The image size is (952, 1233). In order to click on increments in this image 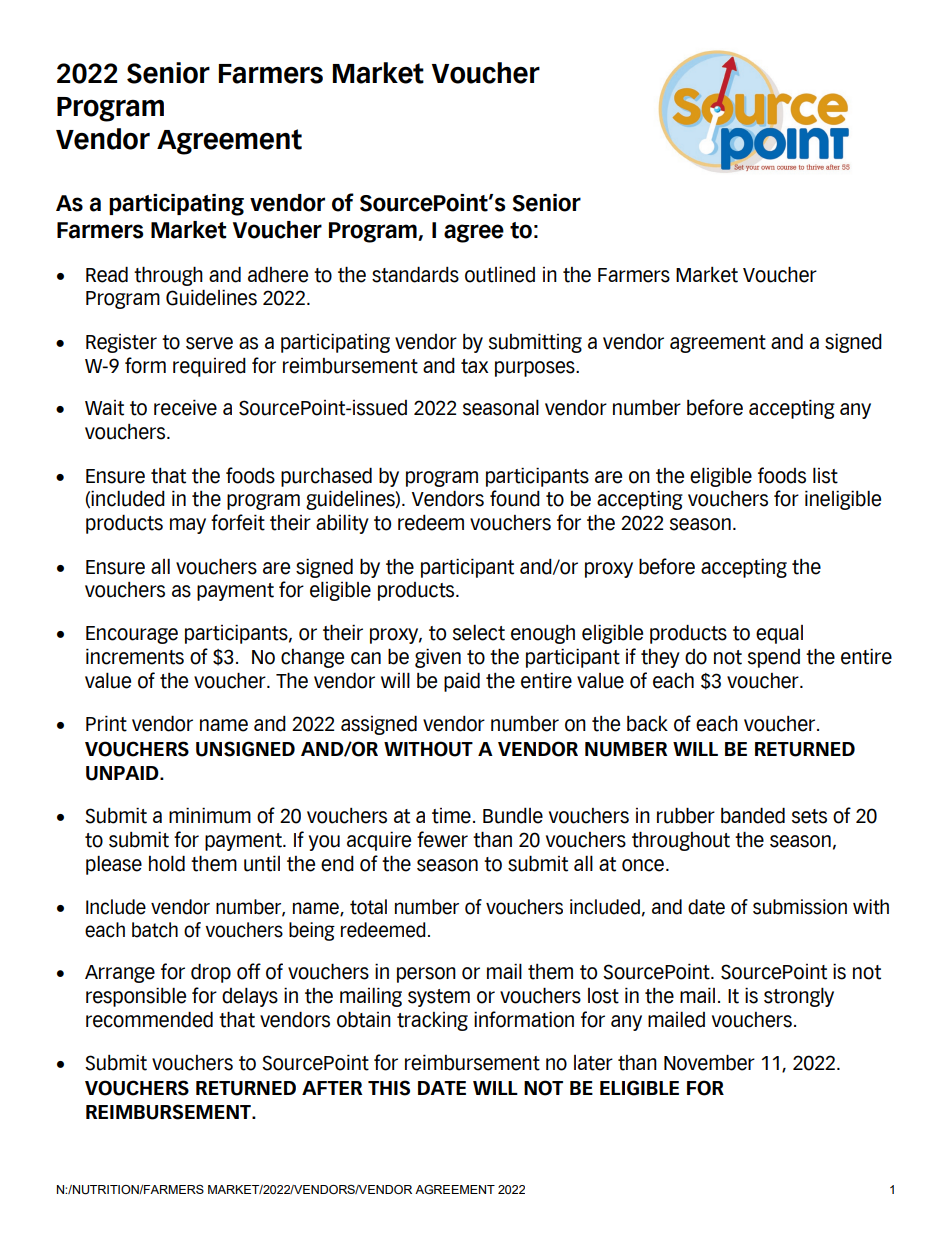, I will do `click(135, 656)`.
